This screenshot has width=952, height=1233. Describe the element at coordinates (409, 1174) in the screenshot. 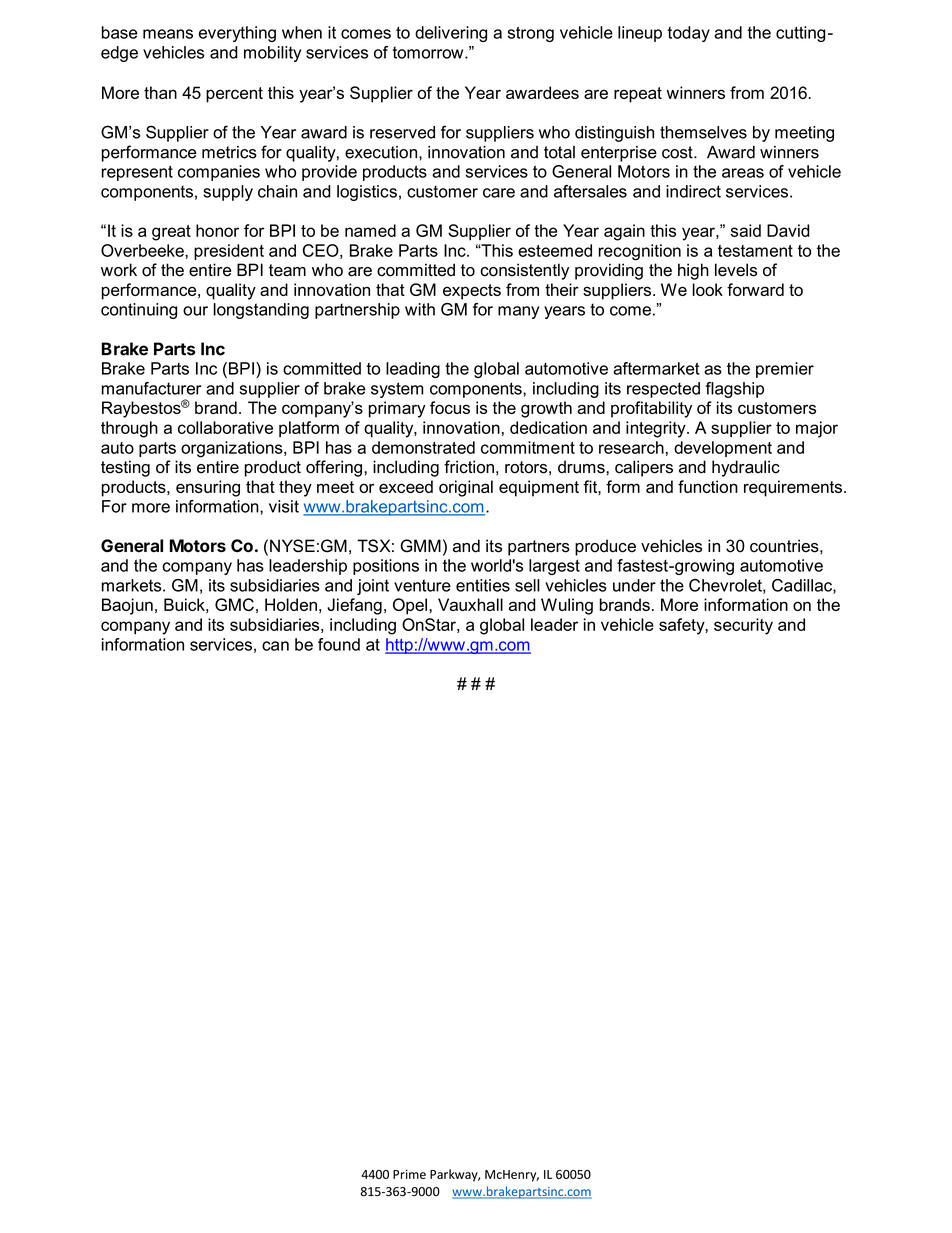

I see `Prime` at that location.
